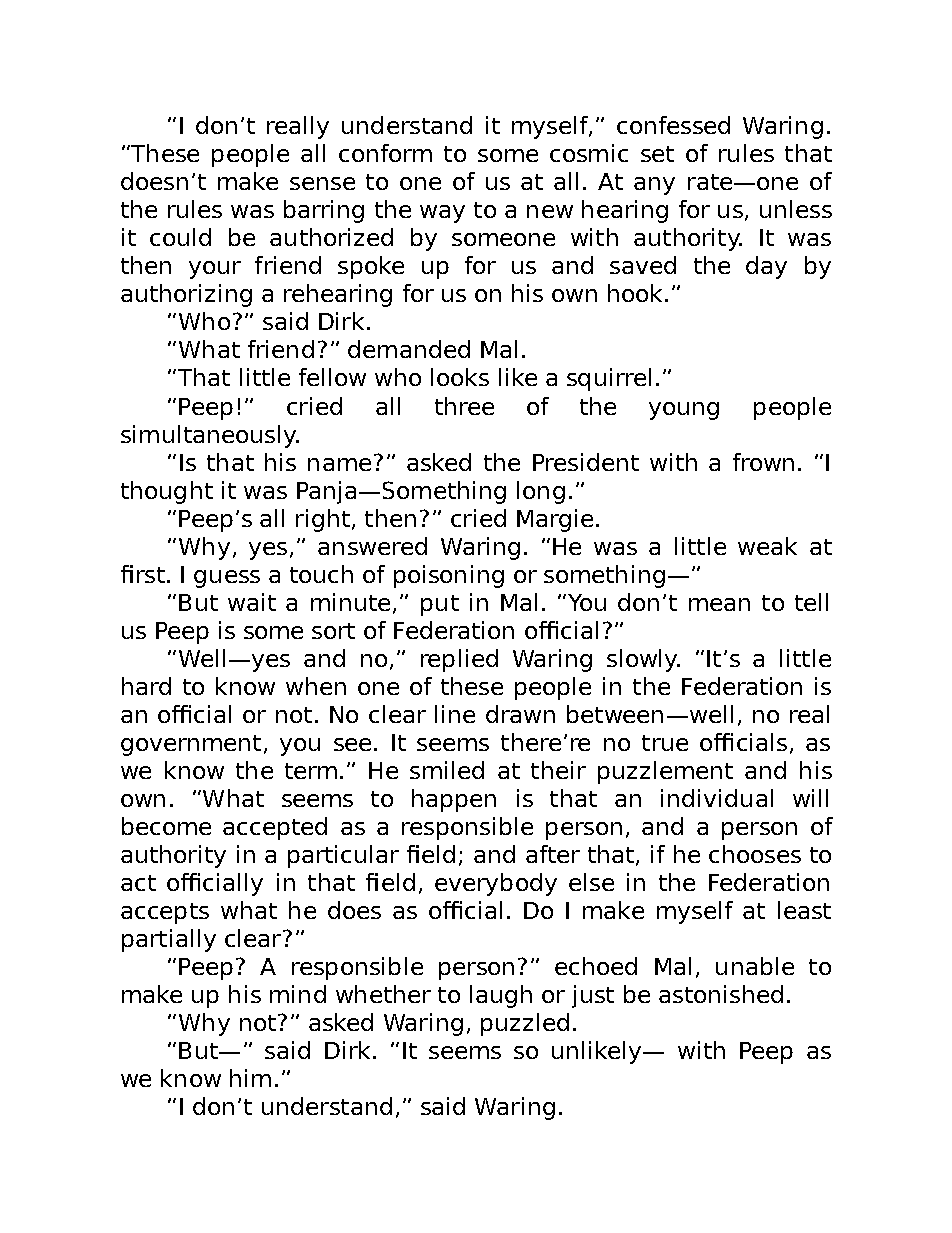 This screenshot has height=1233, width=952. Describe the element at coordinates (322, 183) in the screenshot. I see `sense` at that location.
